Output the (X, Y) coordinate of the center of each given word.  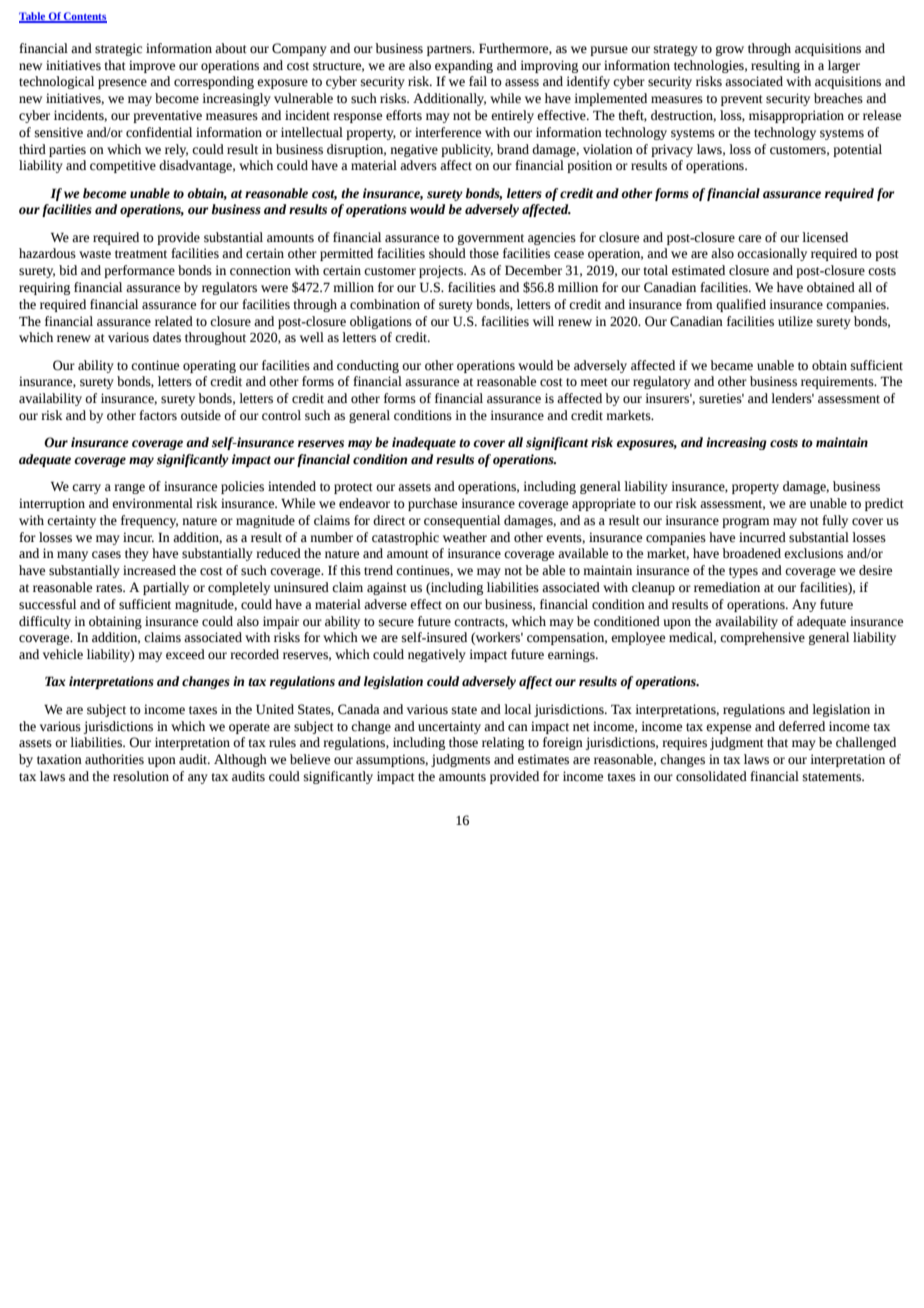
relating (503, 743)
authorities (114, 759)
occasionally (772, 254)
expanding (464, 66)
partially (166, 588)
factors (158, 415)
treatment (141, 254)
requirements (838, 382)
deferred (802, 726)
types (743, 572)
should (447, 253)
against (387, 588)
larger (844, 66)
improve (152, 66)
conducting (368, 366)
